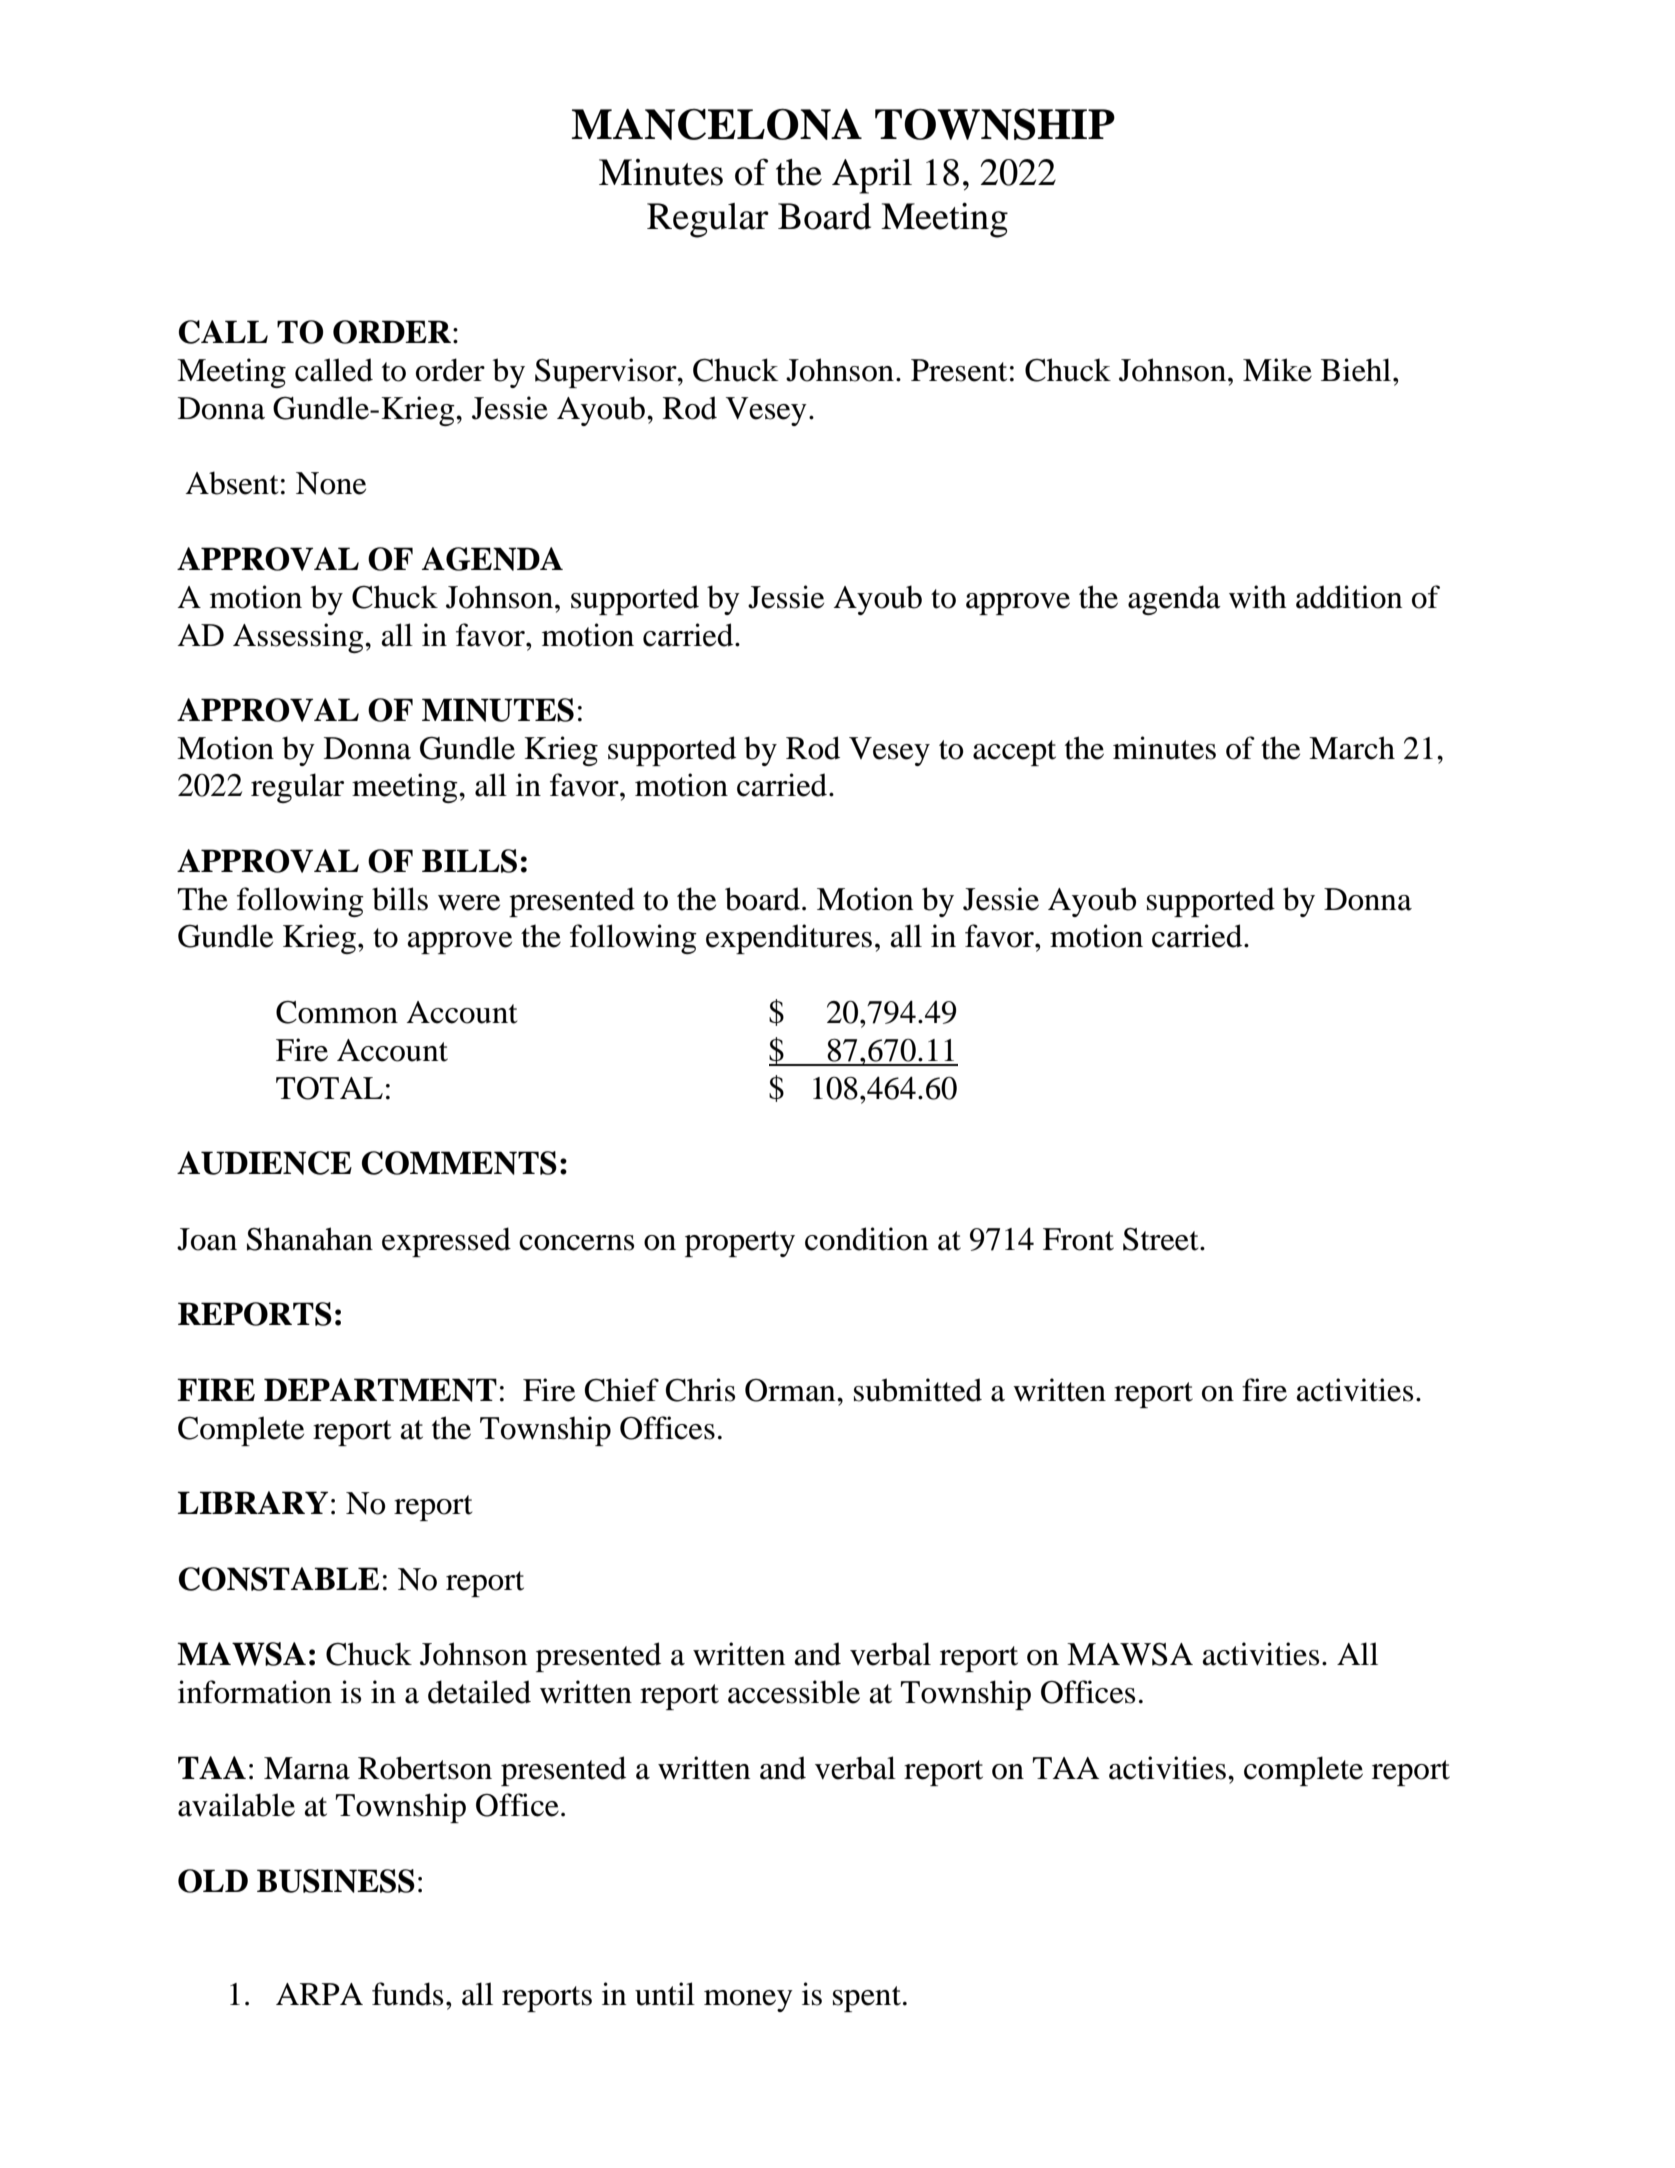 The height and width of the screenshot is (2168, 1675). What do you see at coordinates (918, 1390) in the screenshot?
I see `submitted` at bounding box center [918, 1390].
